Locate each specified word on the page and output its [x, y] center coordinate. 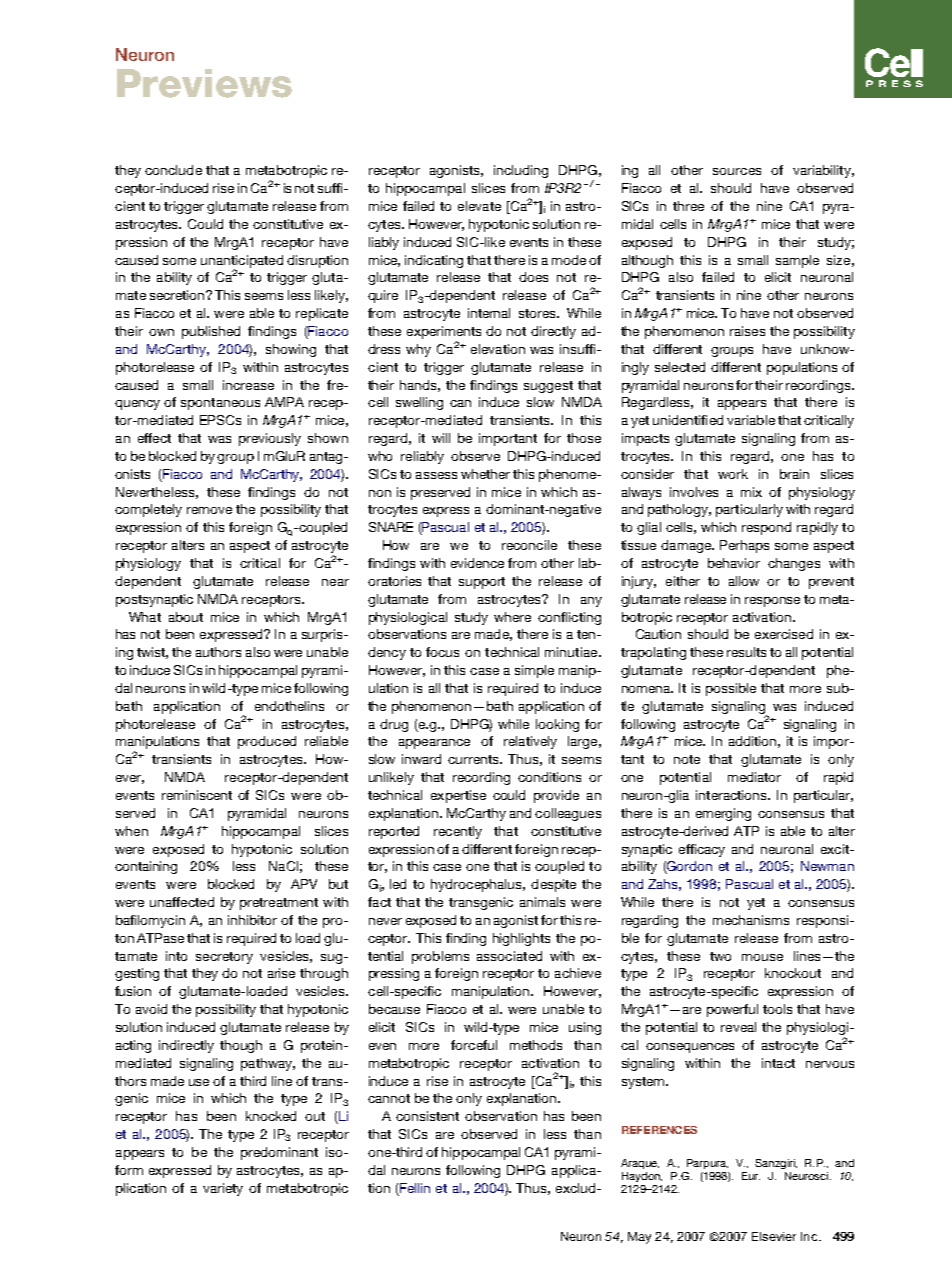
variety [223, 1189]
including [521, 171]
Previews [204, 83]
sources [737, 171]
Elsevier [774, 1236]
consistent [427, 1116]
